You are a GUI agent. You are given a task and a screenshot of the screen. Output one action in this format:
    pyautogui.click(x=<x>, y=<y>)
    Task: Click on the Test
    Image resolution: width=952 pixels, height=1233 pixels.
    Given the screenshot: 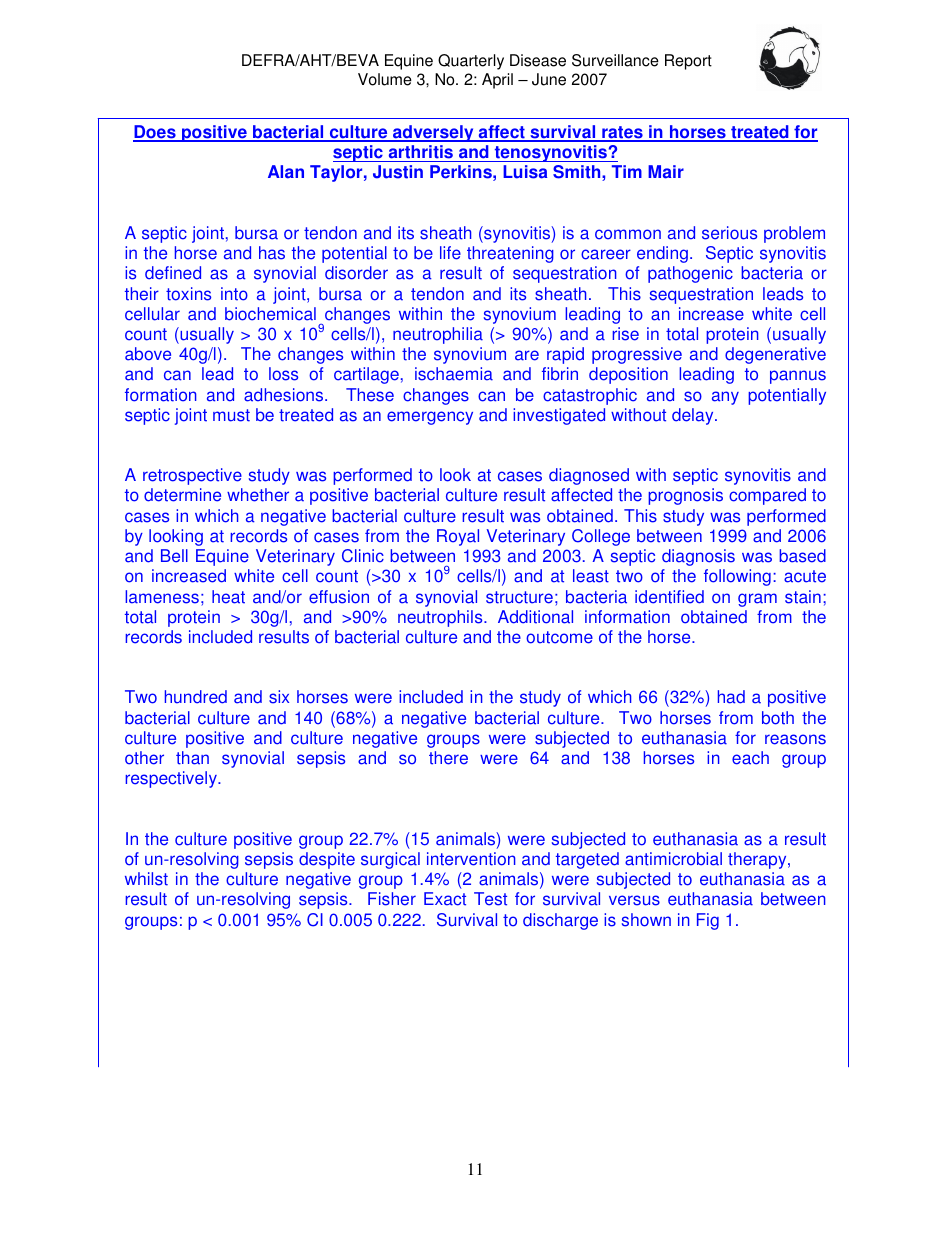 What is the action you would take?
    pyautogui.click(x=490, y=899)
